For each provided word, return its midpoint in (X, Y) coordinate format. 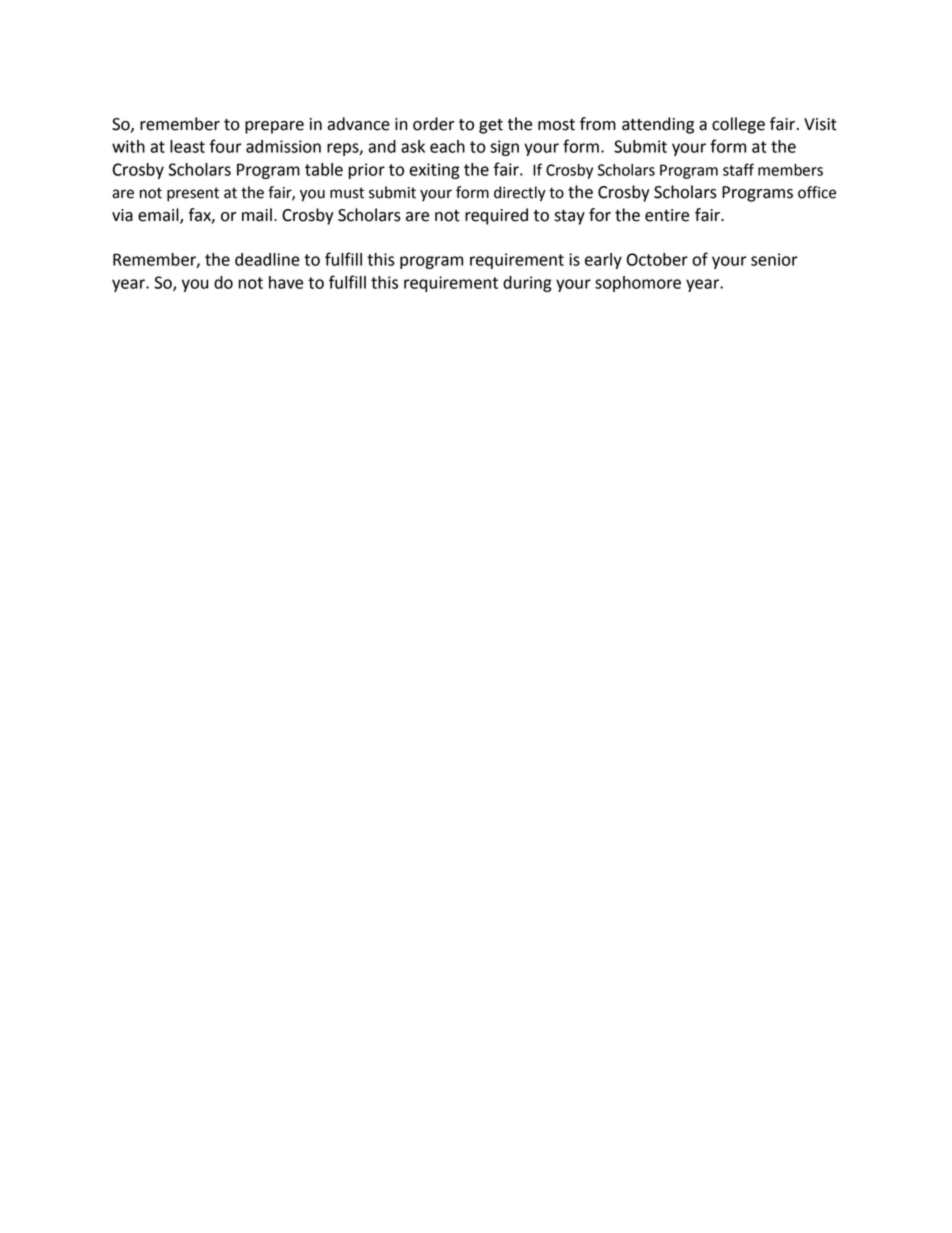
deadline (267, 259)
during (527, 284)
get (491, 126)
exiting (434, 171)
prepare (274, 127)
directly (520, 194)
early (603, 261)
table (324, 169)
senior (774, 259)
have (286, 282)
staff (738, 169)
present (193, 195)
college (738, 125)
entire (667, 215)
